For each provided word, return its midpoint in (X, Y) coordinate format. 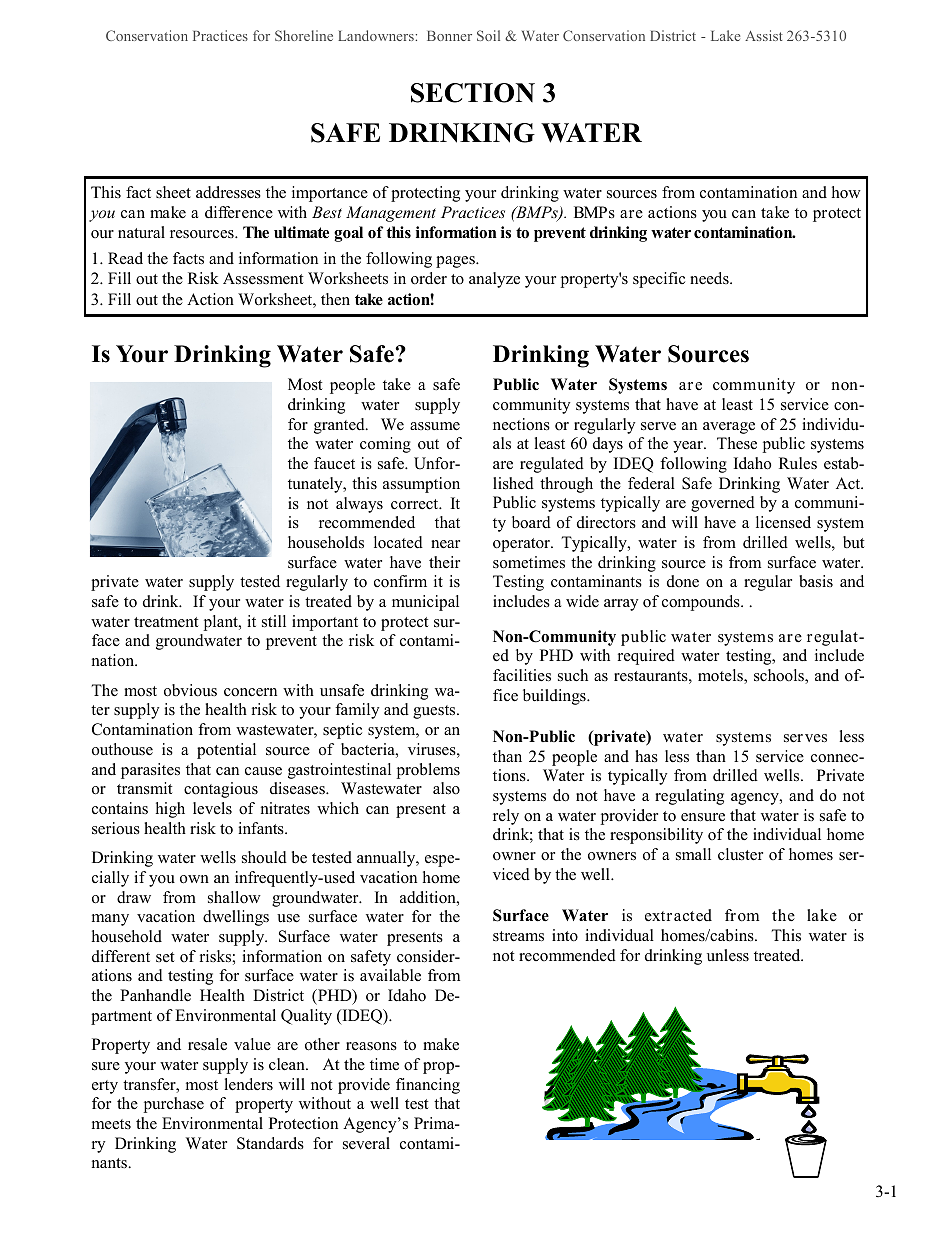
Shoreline (304, 35)
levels (212, 808)
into (565, 935)
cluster (740, 854)
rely (506, 817)
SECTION (473, 93)
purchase (173, 1105)
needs (710, 278)
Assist (764, 35)
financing (428, 1086)
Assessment (263, 278)
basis (816, 581)
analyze (494, 280)
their (444, 562)
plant (222, 623)
